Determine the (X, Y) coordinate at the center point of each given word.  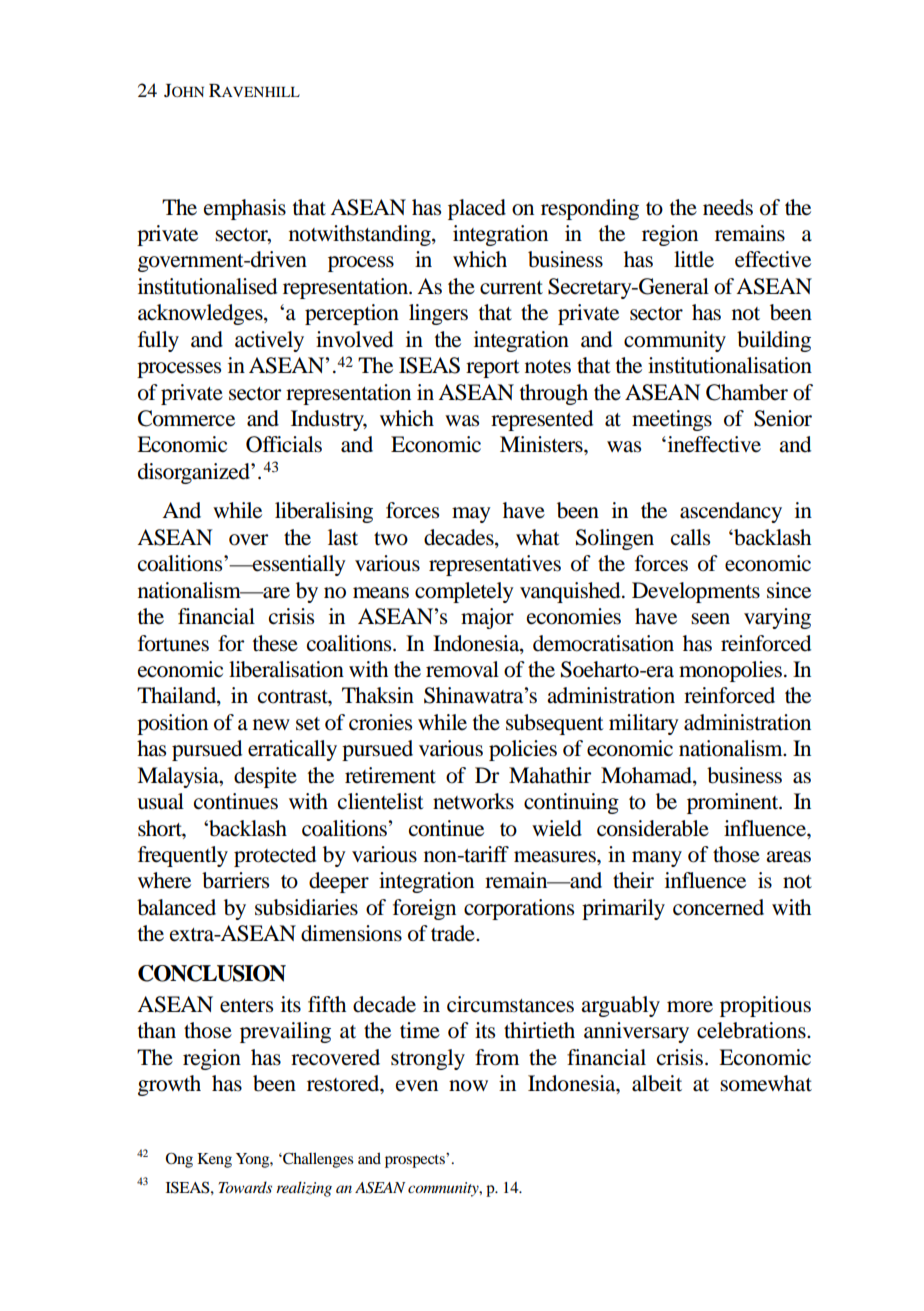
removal (462, 669)
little (694, 259)
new (271, 725)
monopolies (730, 671)
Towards (245, 1187)
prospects (416, 1160)
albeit (657, 1083)
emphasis (245, 209)
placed (477, 209)
